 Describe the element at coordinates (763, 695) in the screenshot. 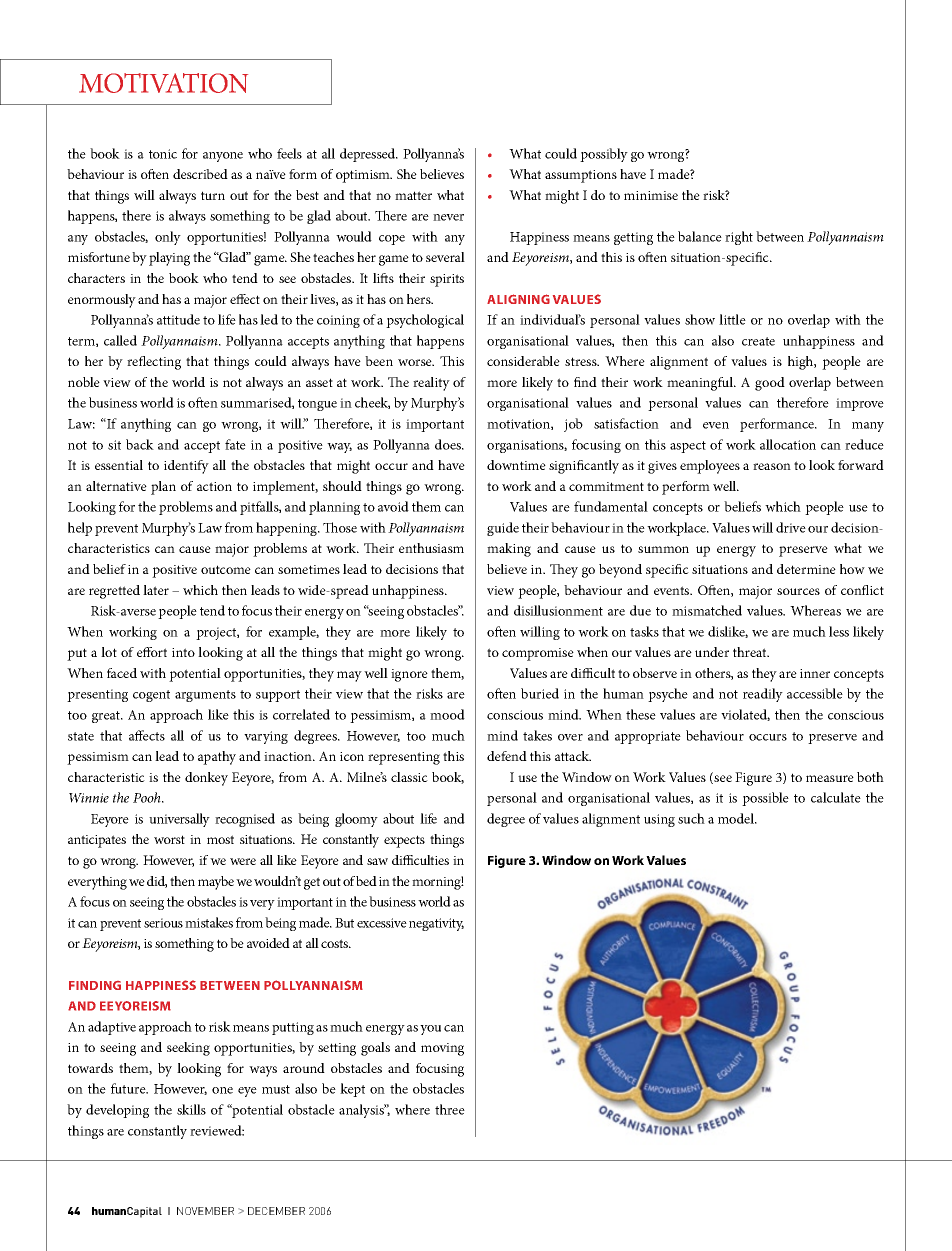

I see `readily` at that location.
